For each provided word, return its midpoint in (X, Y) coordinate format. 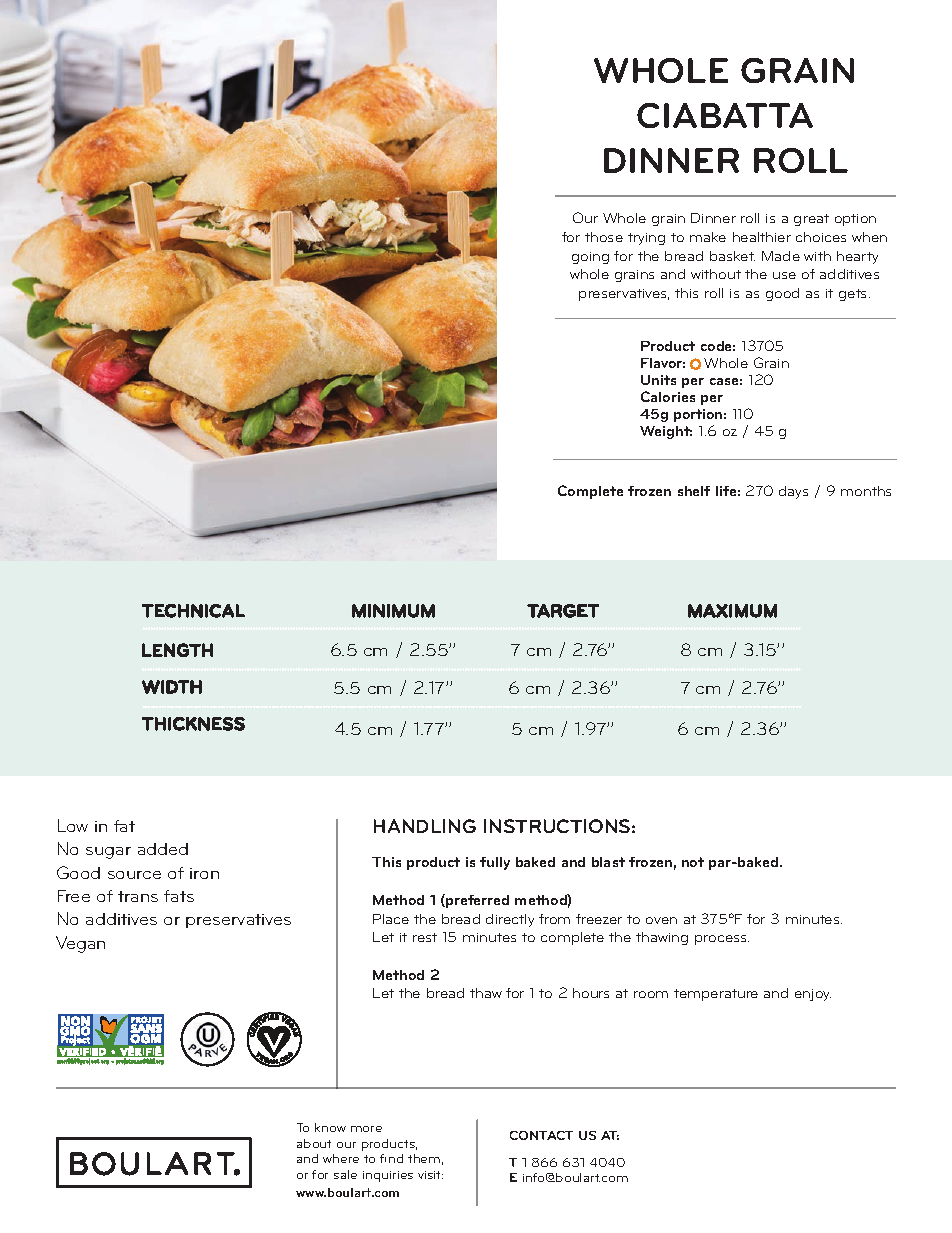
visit (430, 1175)
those (604, 237)
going (590, 258)
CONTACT (541, 1135)
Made (781, 256)
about (314, 1143)
